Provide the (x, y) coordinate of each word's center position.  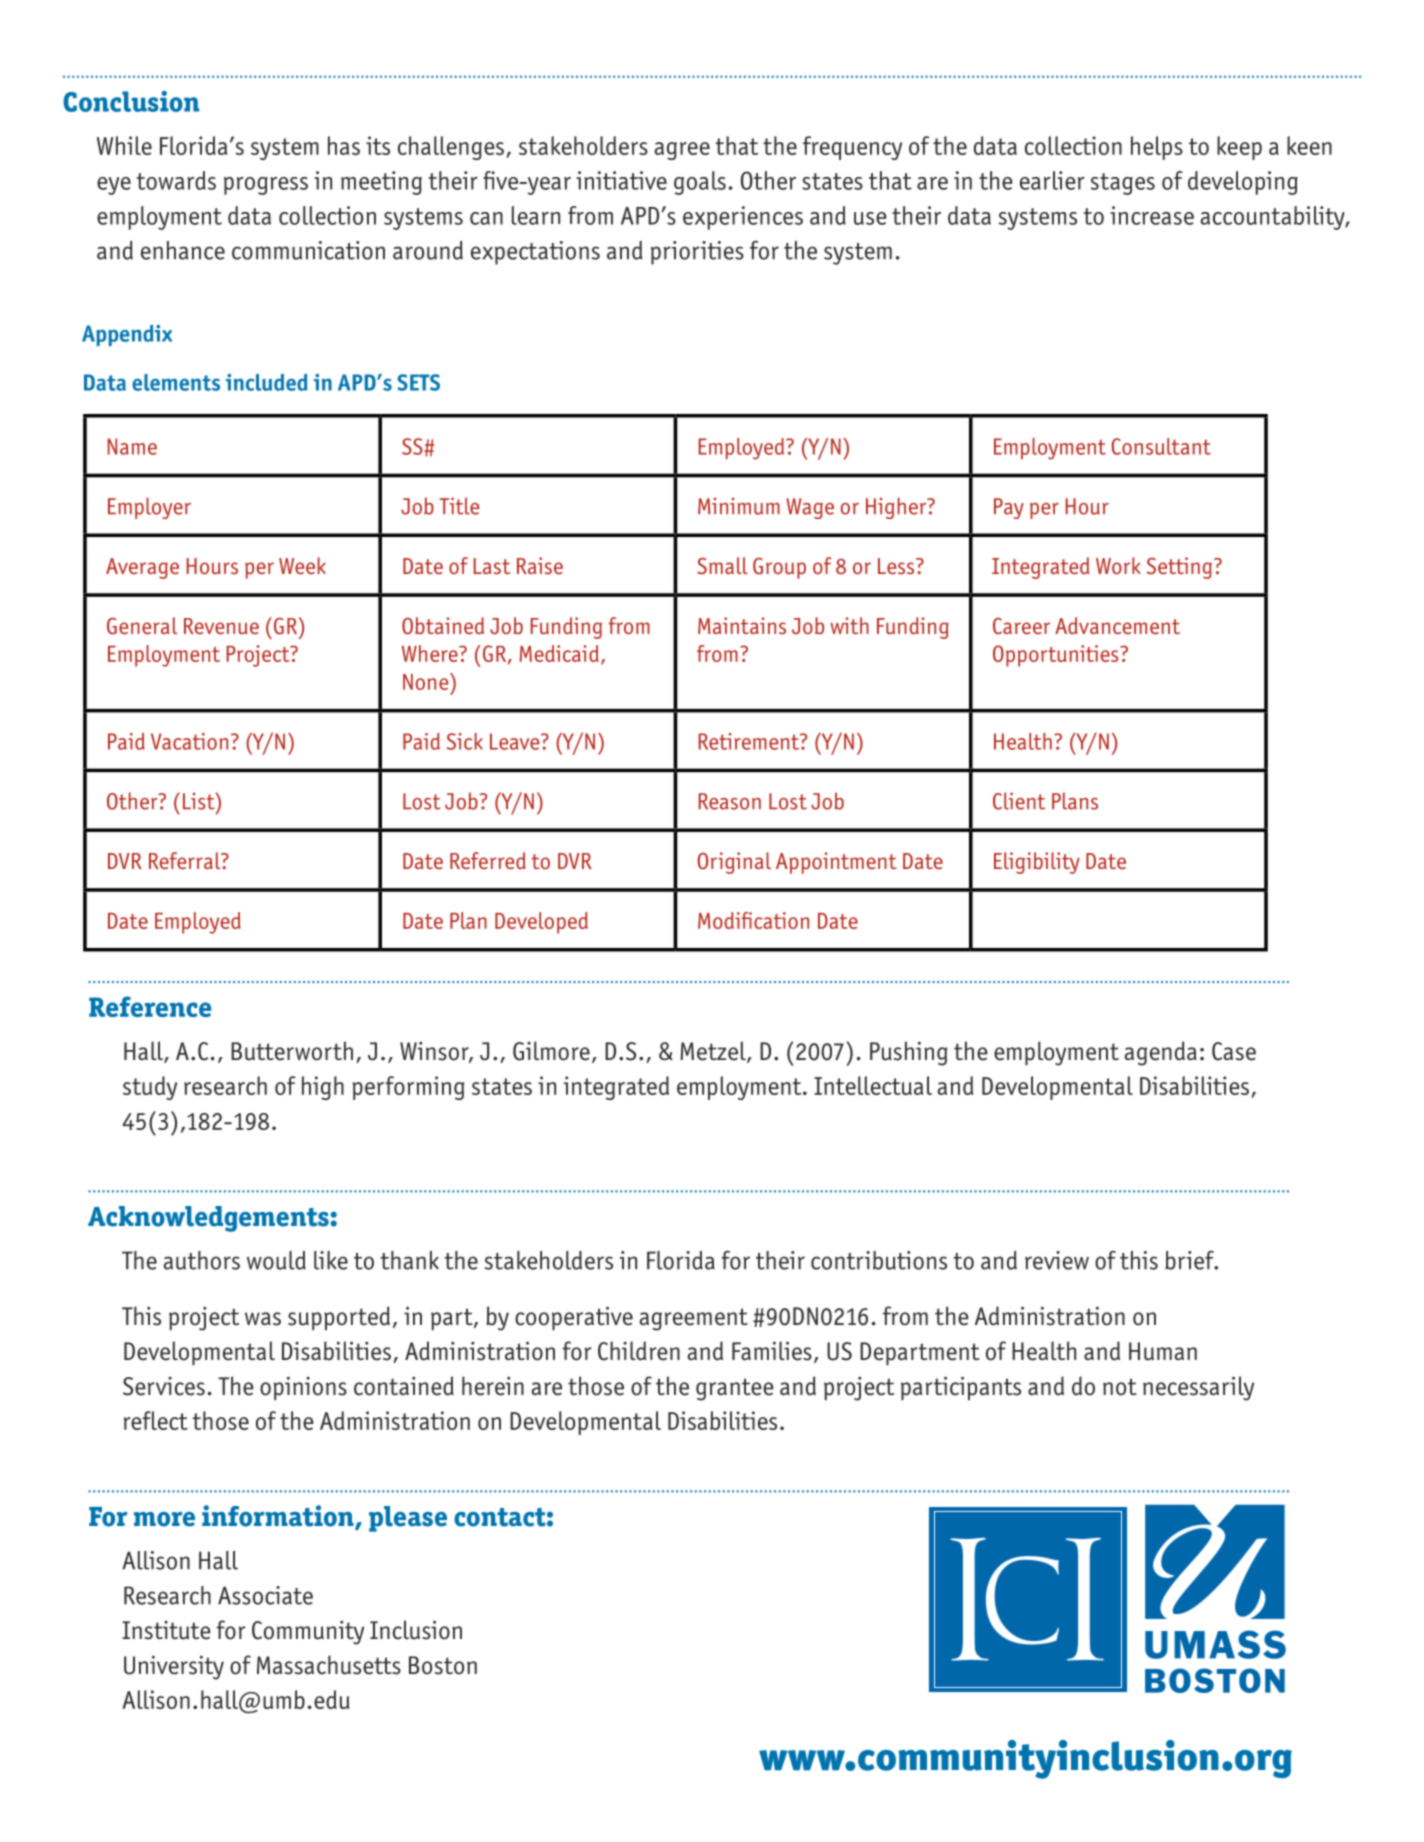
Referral (186, 861)
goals (700, 183)
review (1057, 1260)
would (276, 1260)
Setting (1179, 568)
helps (1157, 148)
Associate (265, 1595)
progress (266, 186)
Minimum (739, 506)
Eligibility (1037, 863)
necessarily (1198, 1388)
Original (734, 863)
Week (302, 566)
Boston (443, 1665)
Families (772, 1351)
